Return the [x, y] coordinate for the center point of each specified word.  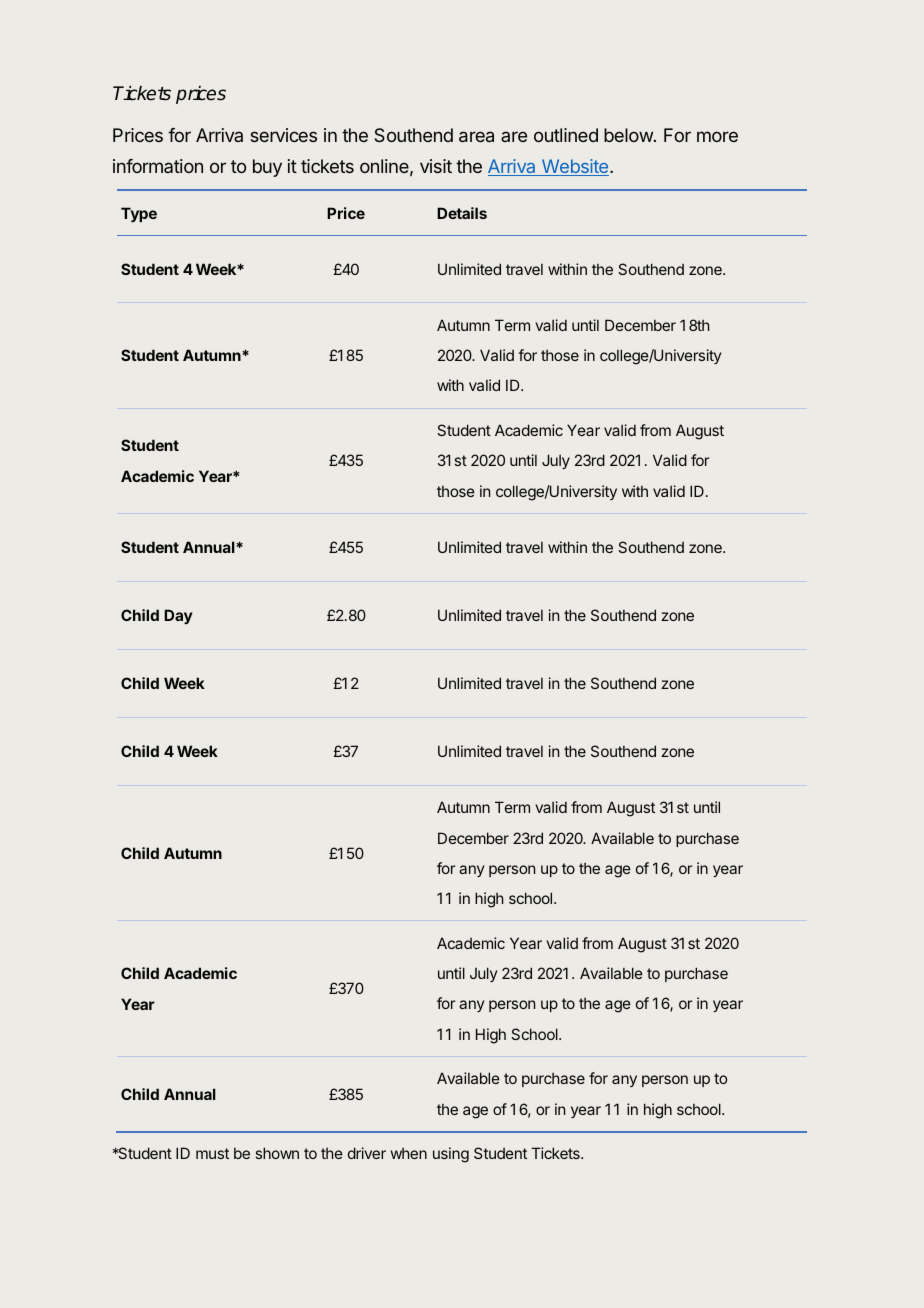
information [158, 166]
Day [178, 616]
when [409, 1153]
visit [436, 166]
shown [277, 1153]
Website [575, 167]
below [628, 135]
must [212, 1153]
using [451, 1155]
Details [462, 213]
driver [367, 1153]
